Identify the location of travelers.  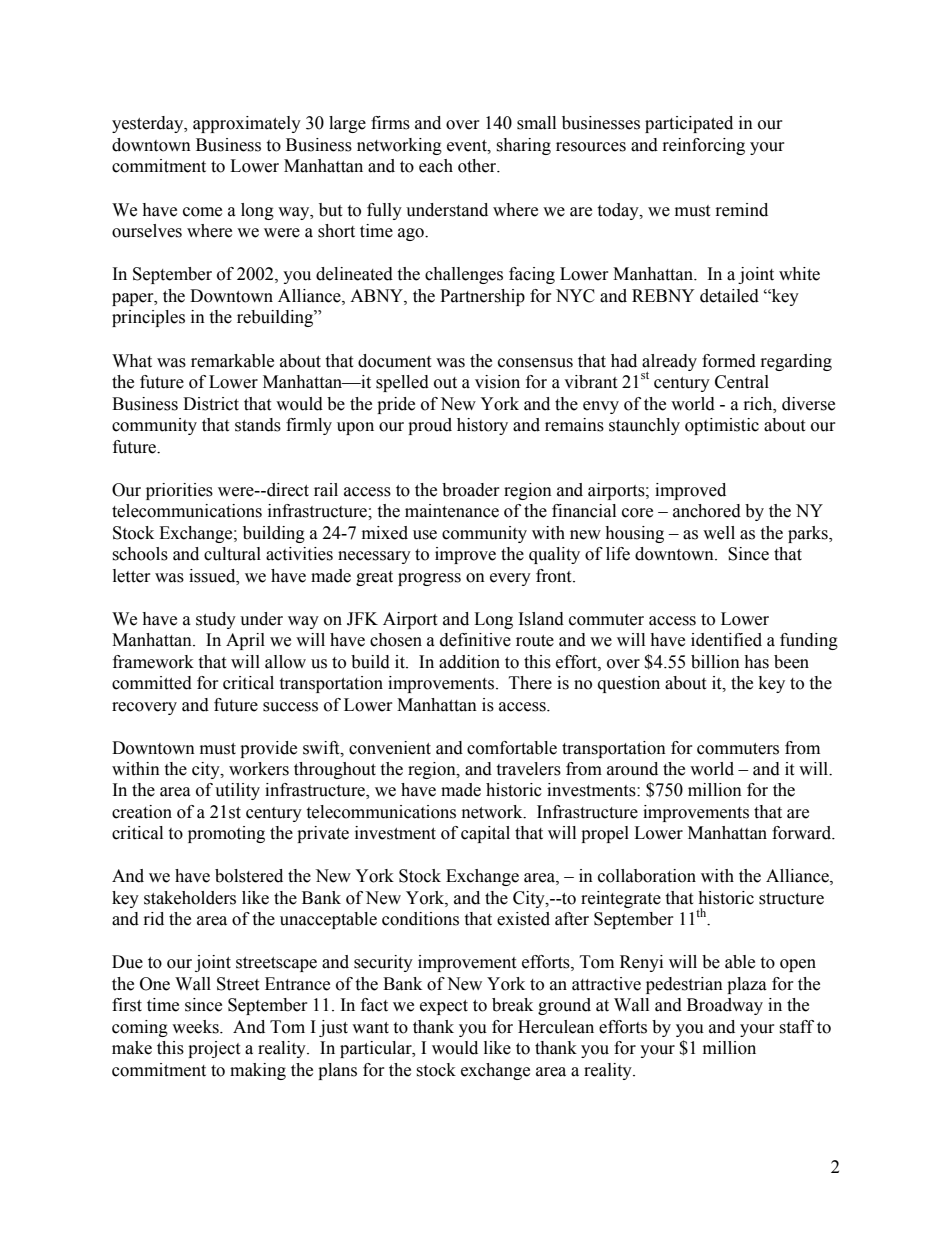
(528, 769).
